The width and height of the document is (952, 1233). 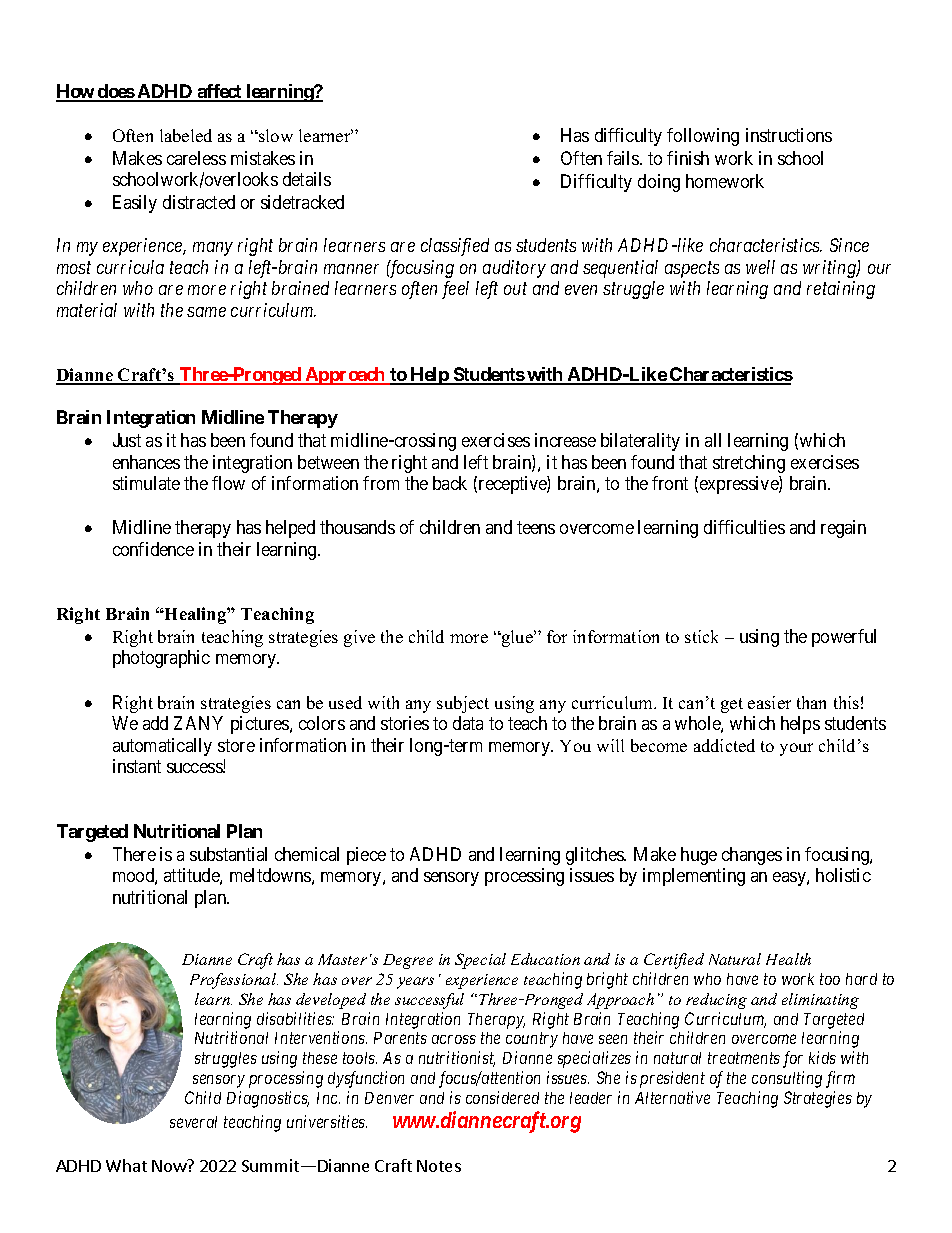 I want to click on data, so click(x=468, y=723).
